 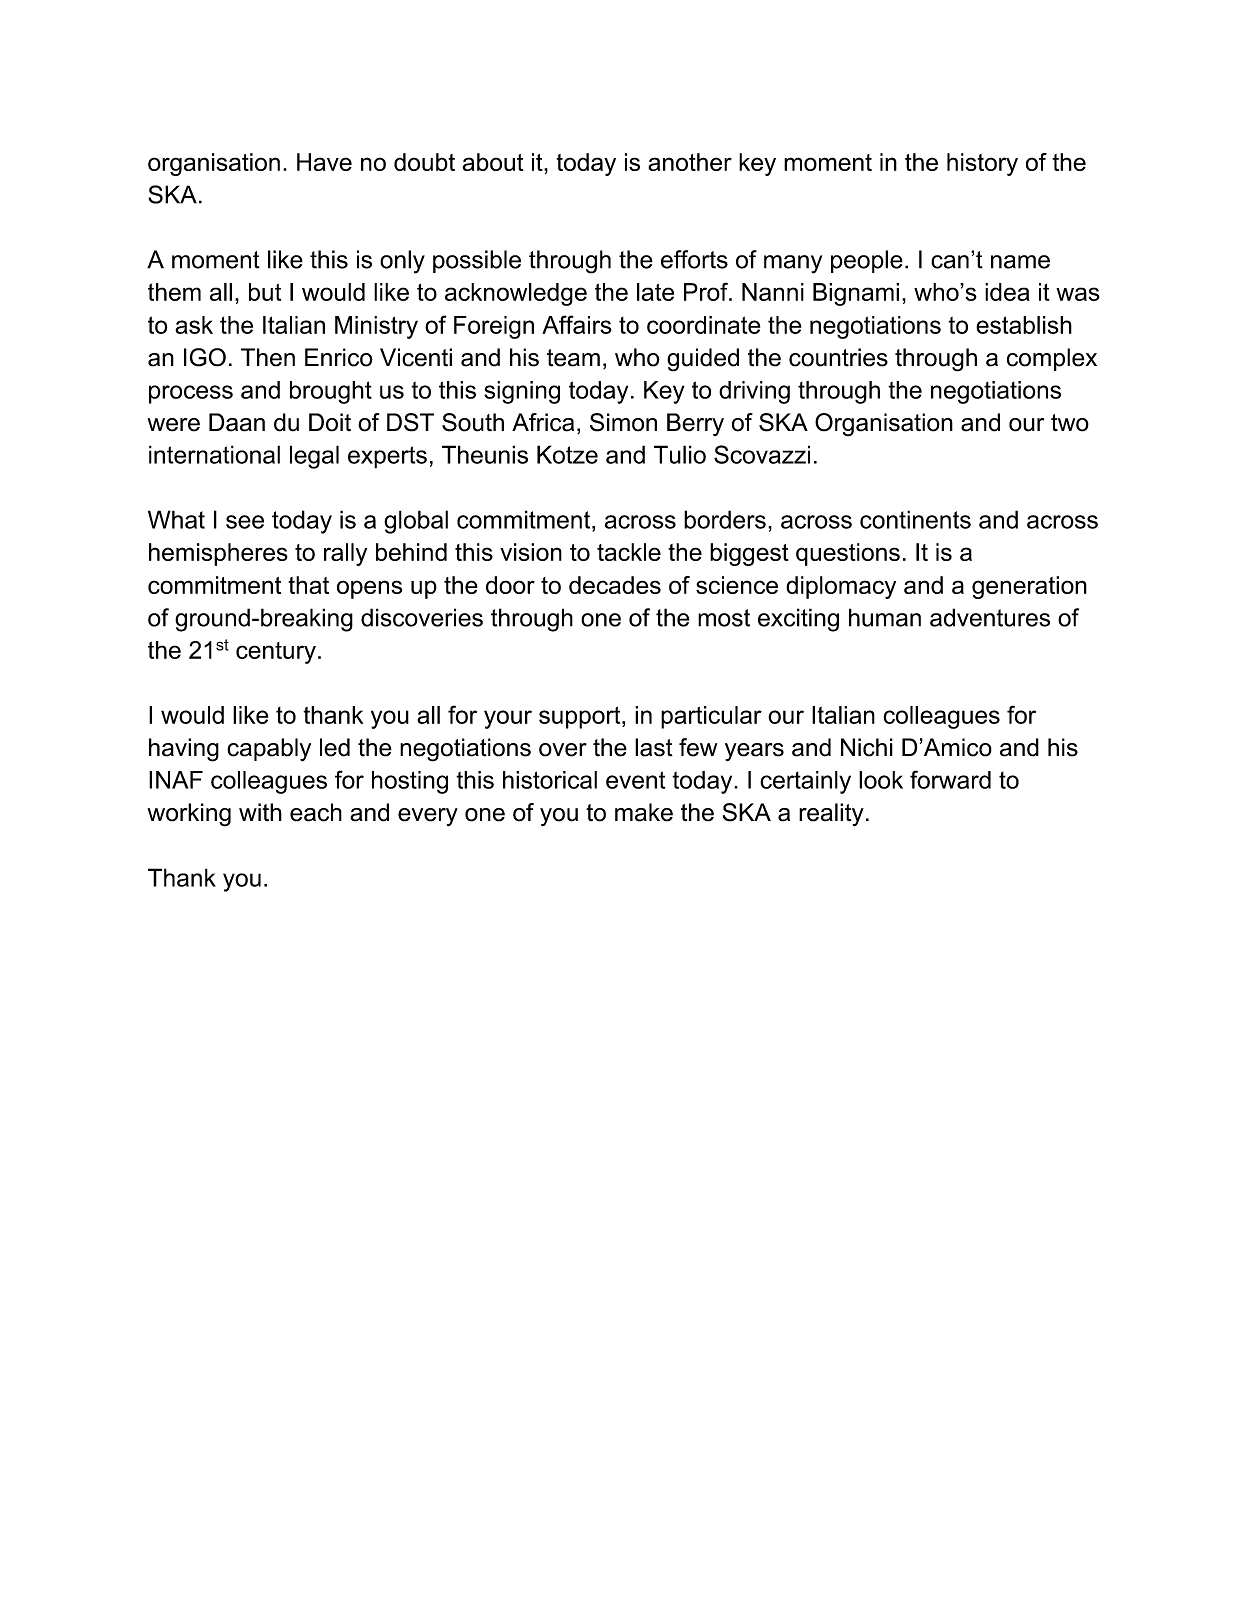 What do you see at coordinates (1024, 325) in the page?
I see `establish` at bounding box center [1024, 325].
